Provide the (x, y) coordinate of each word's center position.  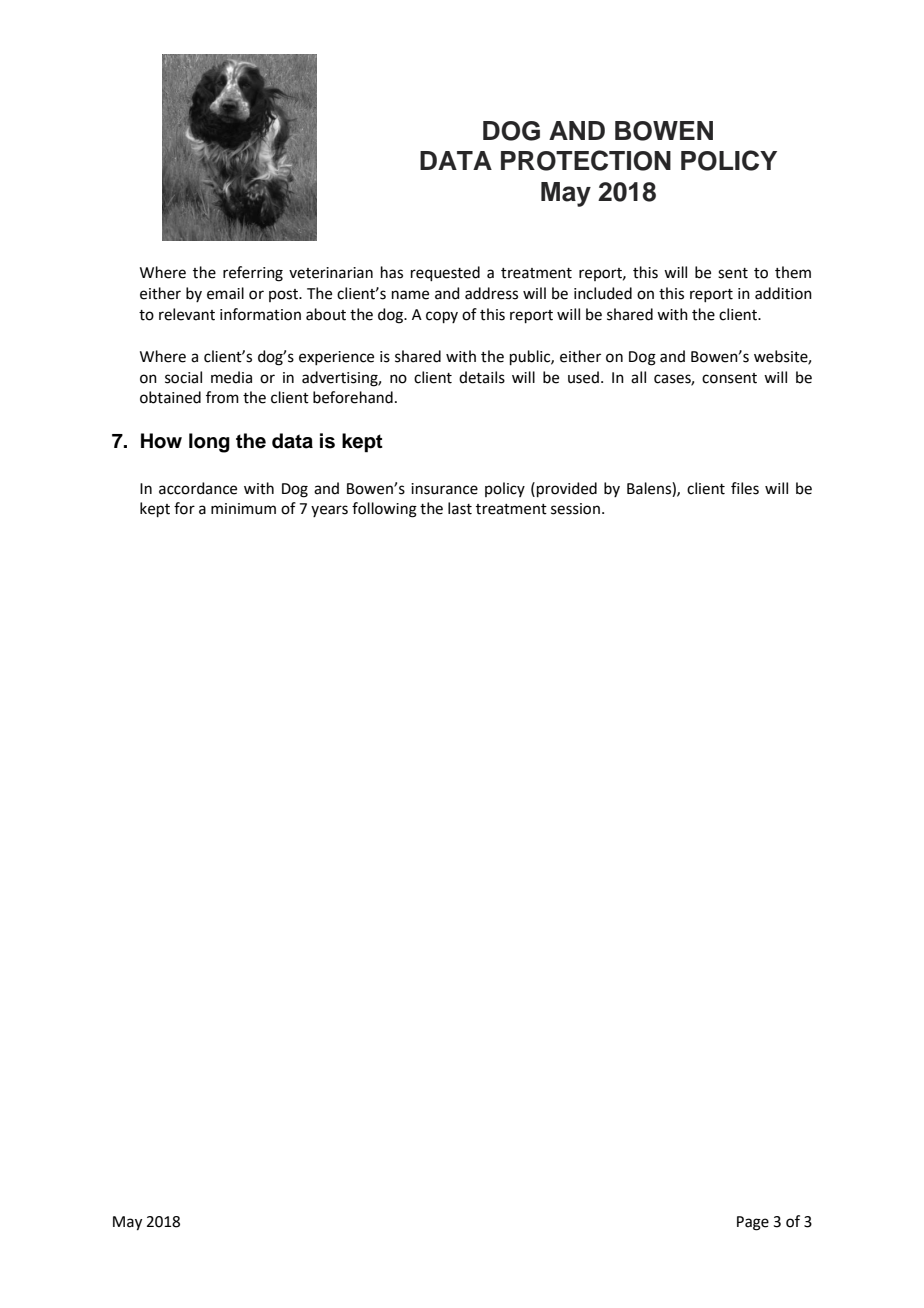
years (329, 511)
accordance (198, 488)
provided (567, 489)
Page (753, 1223)
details (482, 377)
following (384, 510)
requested (445, 273)
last (460, 508)
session (575, 509)
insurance (444, 489)
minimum (243, 509)
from (222, 397)
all (638, 377)
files (745, 488)
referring (253, 274)
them (793, 272)
